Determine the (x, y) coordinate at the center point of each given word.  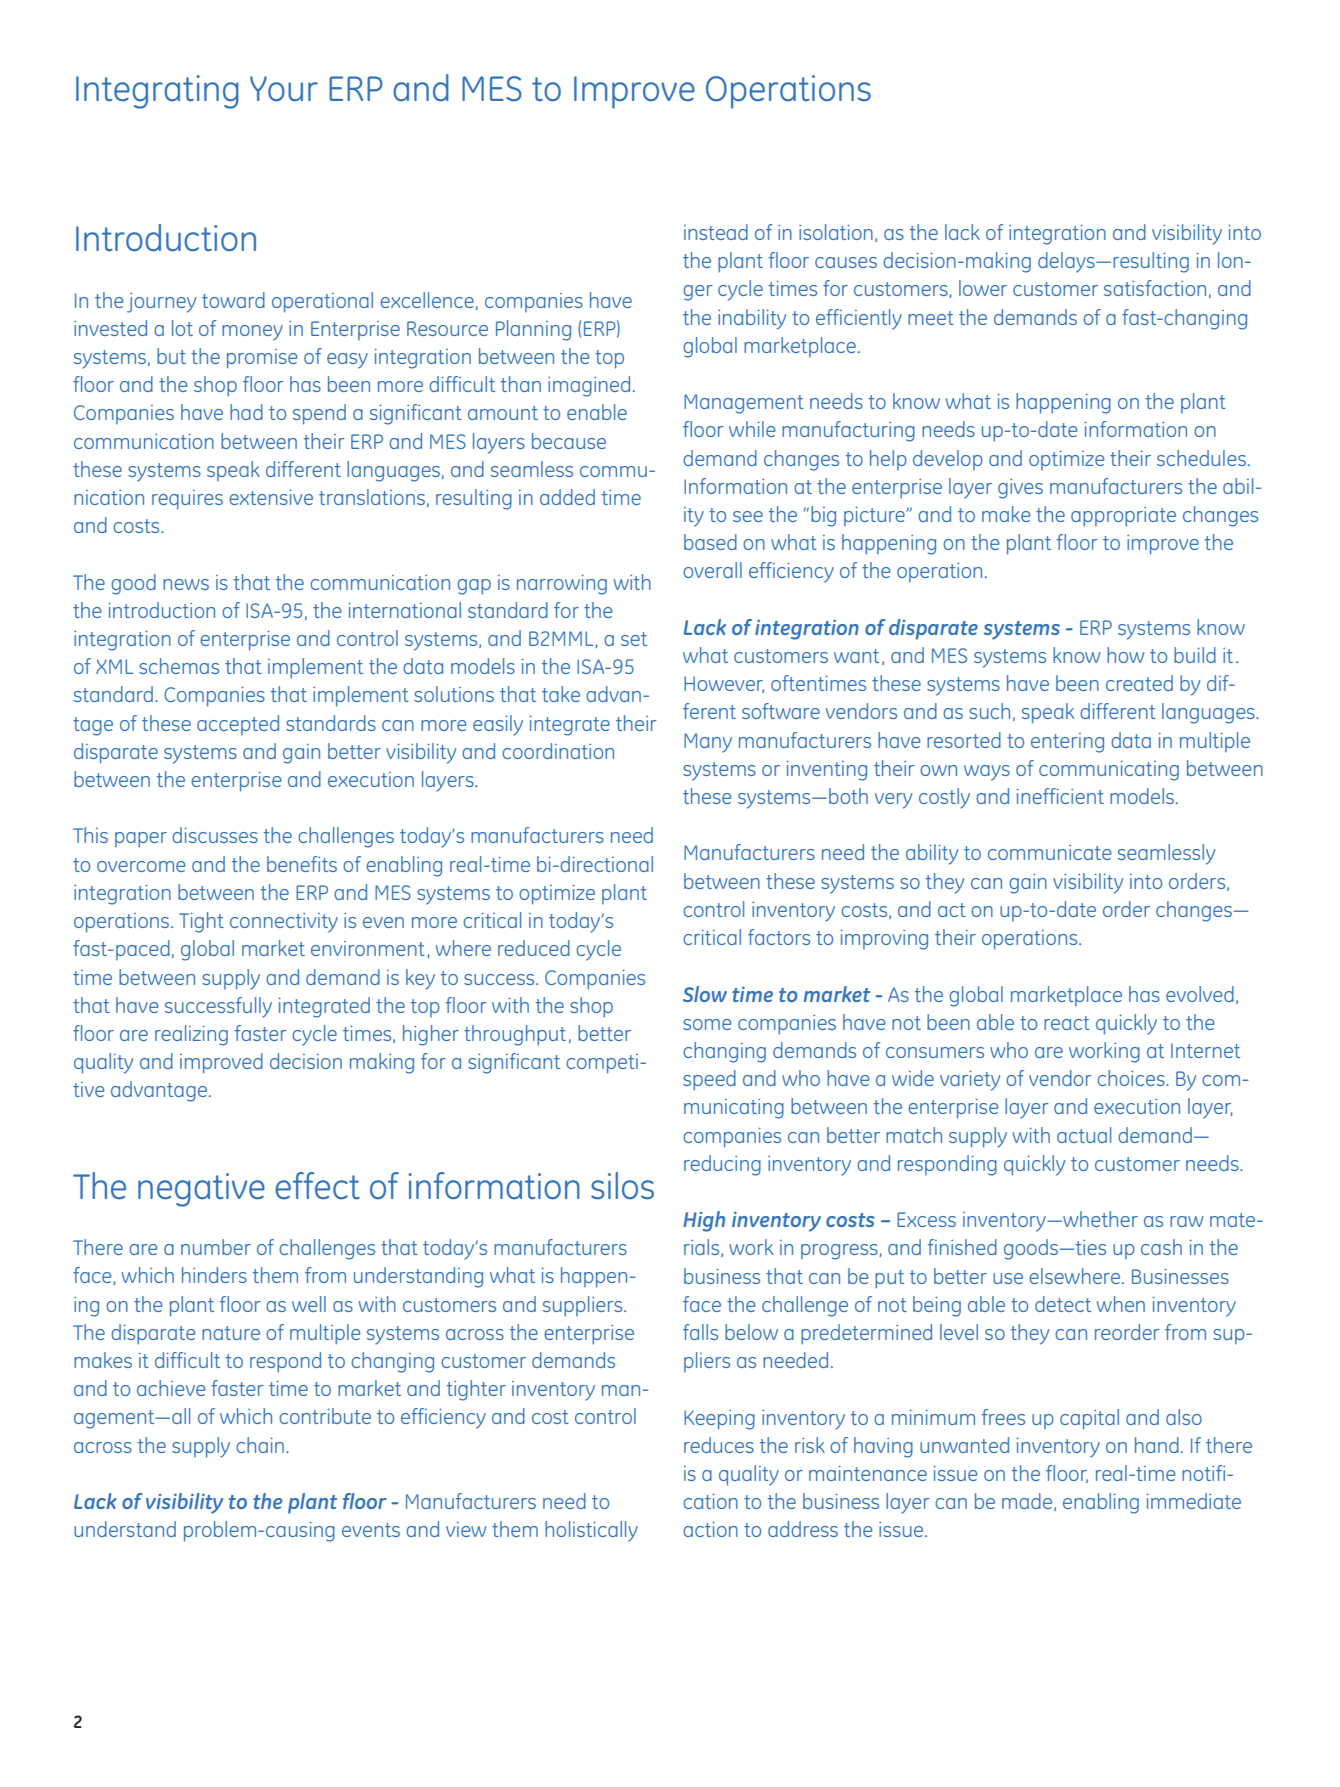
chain (260, 1445)
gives (1020, 489)
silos (622, 1186)
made (1028, 1502)
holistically (591, 1531)
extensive (271, 497)
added (567, 497)
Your (284, 89)
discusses (215, 835)
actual (1084, 1135)
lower (983, 288)
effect (317, 1186)
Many (708, 743)
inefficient (1060, 796)
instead (716, 232)
